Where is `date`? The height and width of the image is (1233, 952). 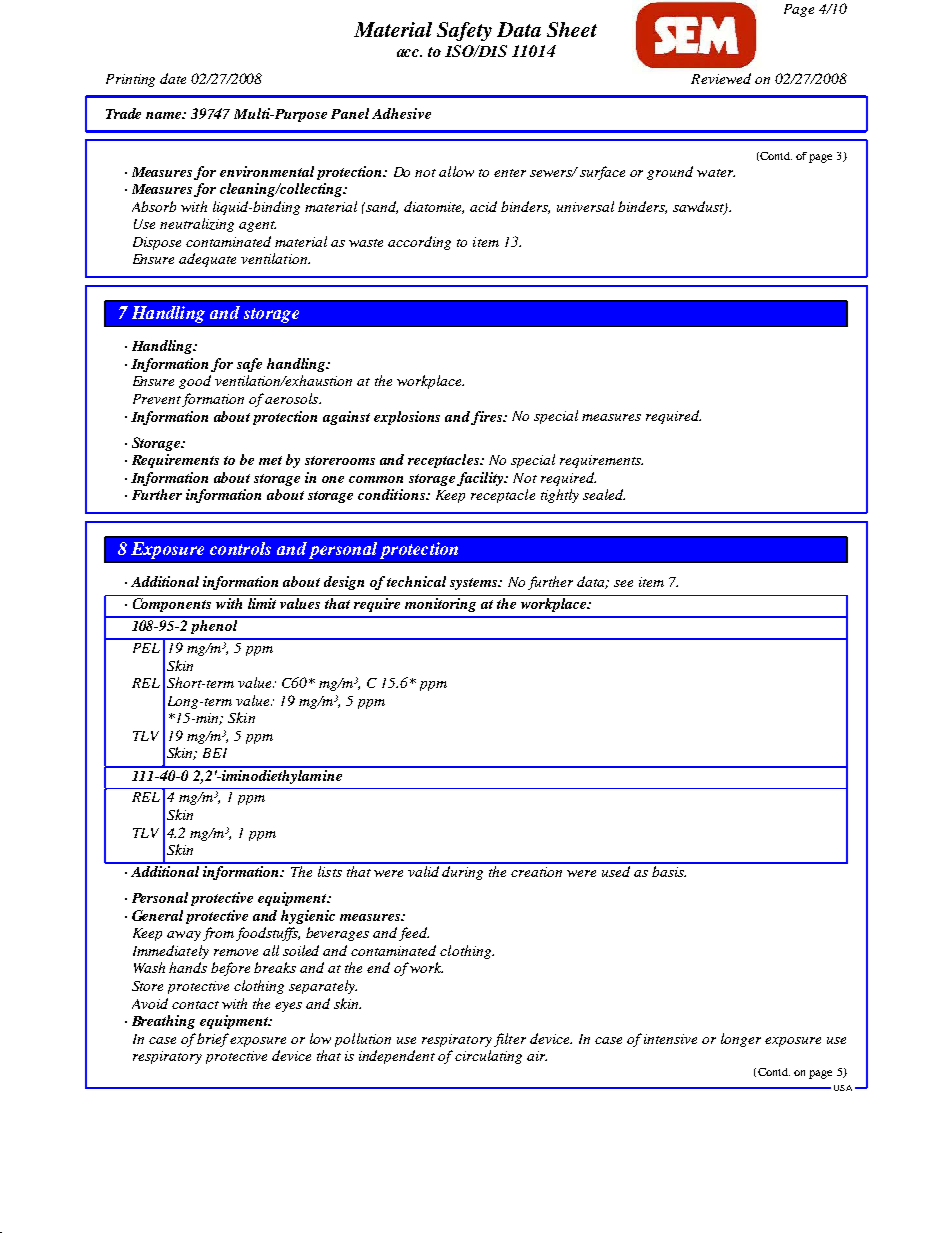
date is located at coordinates (173, 78).
